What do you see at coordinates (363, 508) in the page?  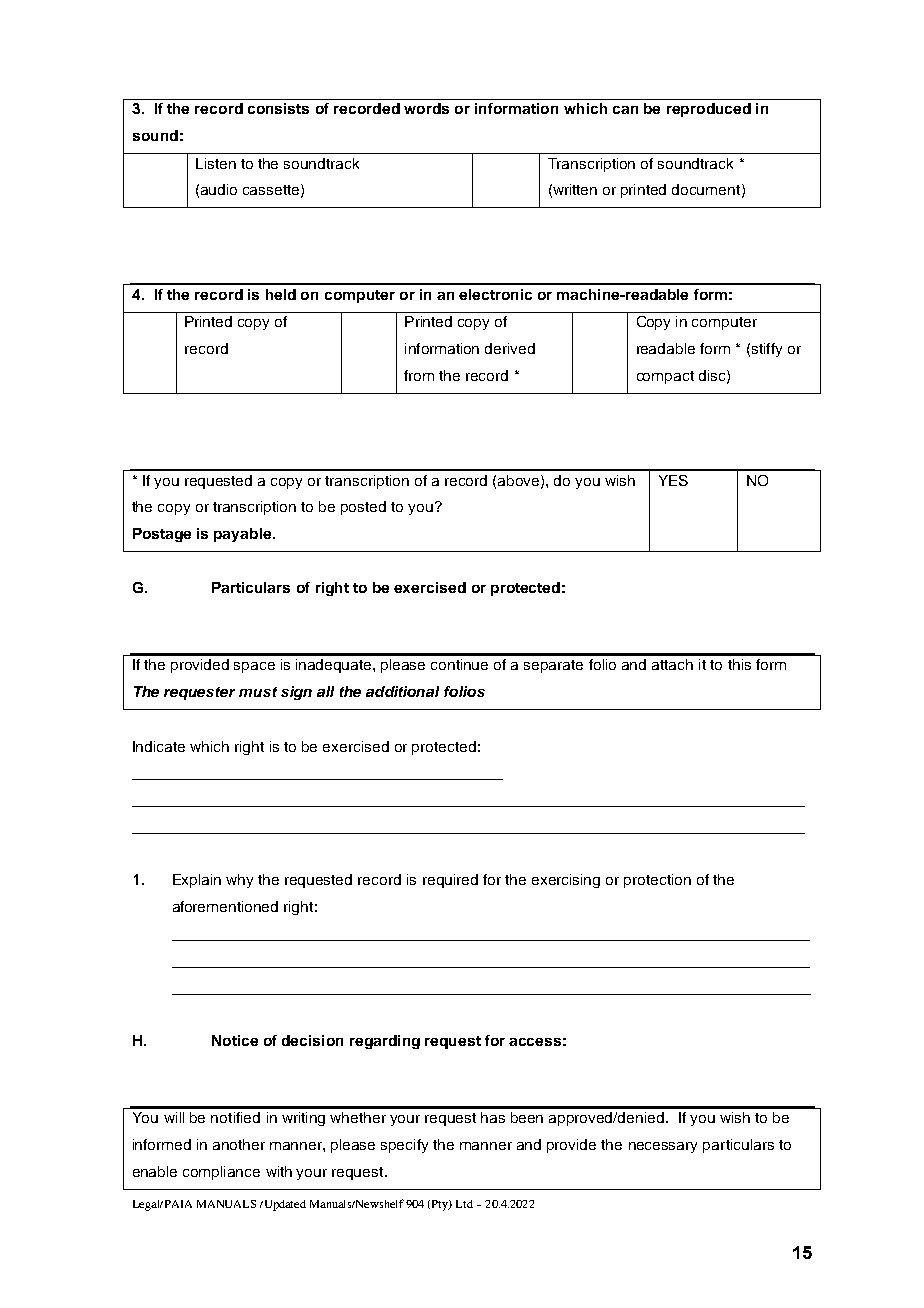 I see `posted` at bounding box center [363, 508].
